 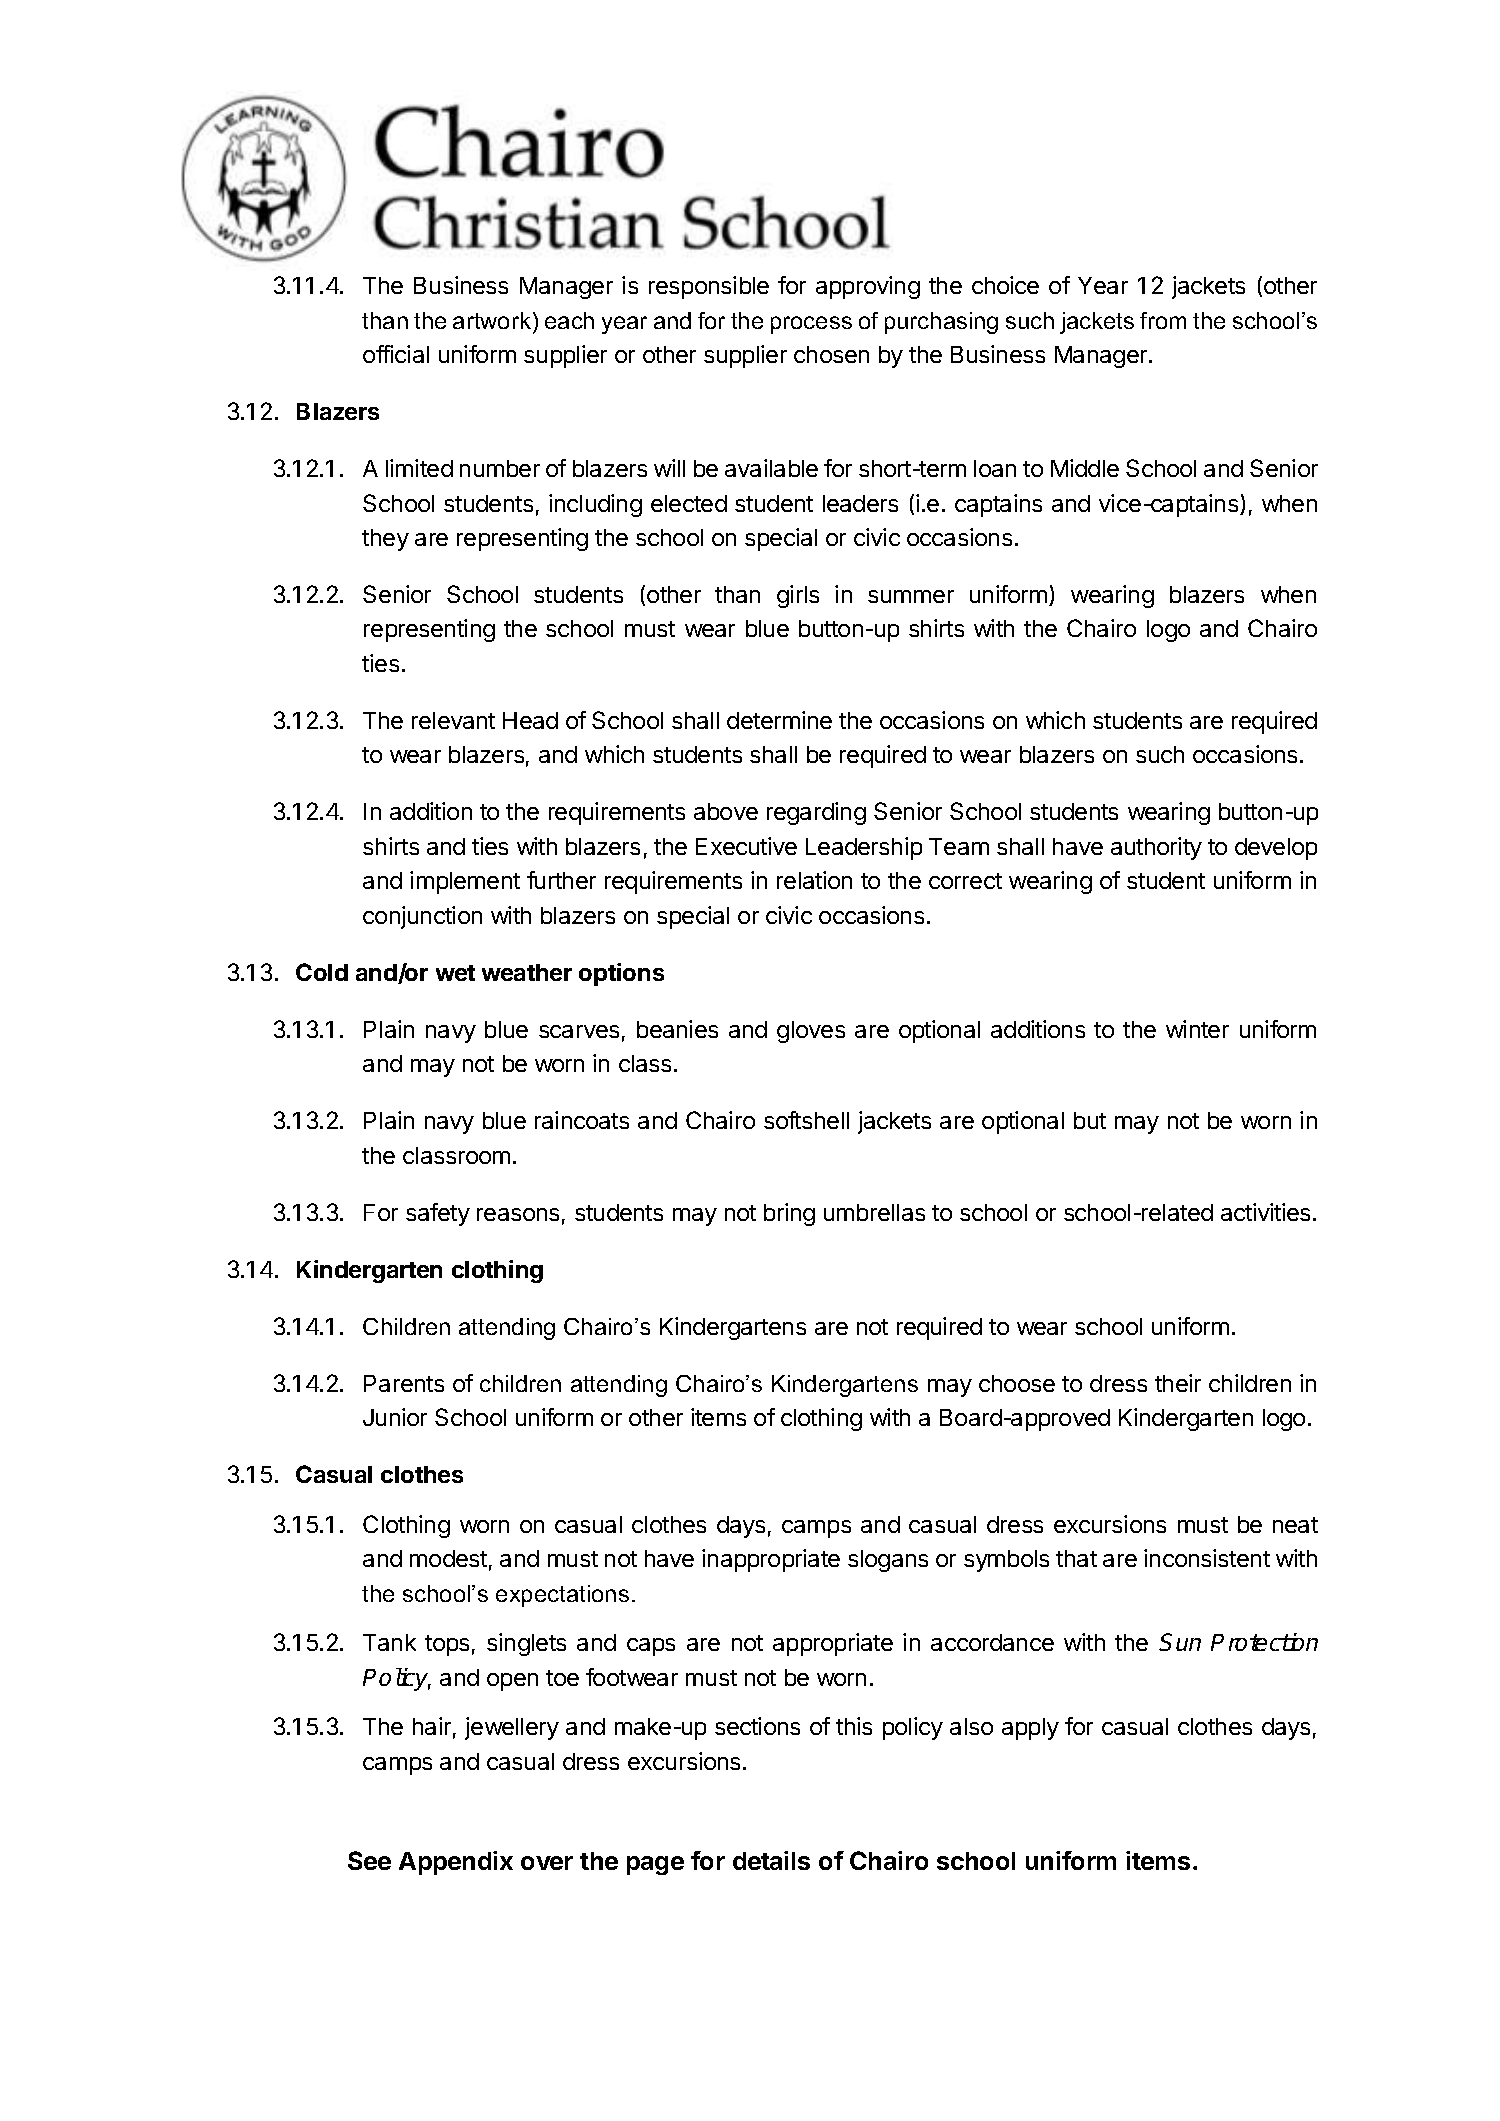 I want to click on their, so click(x=1178, y=1383).
